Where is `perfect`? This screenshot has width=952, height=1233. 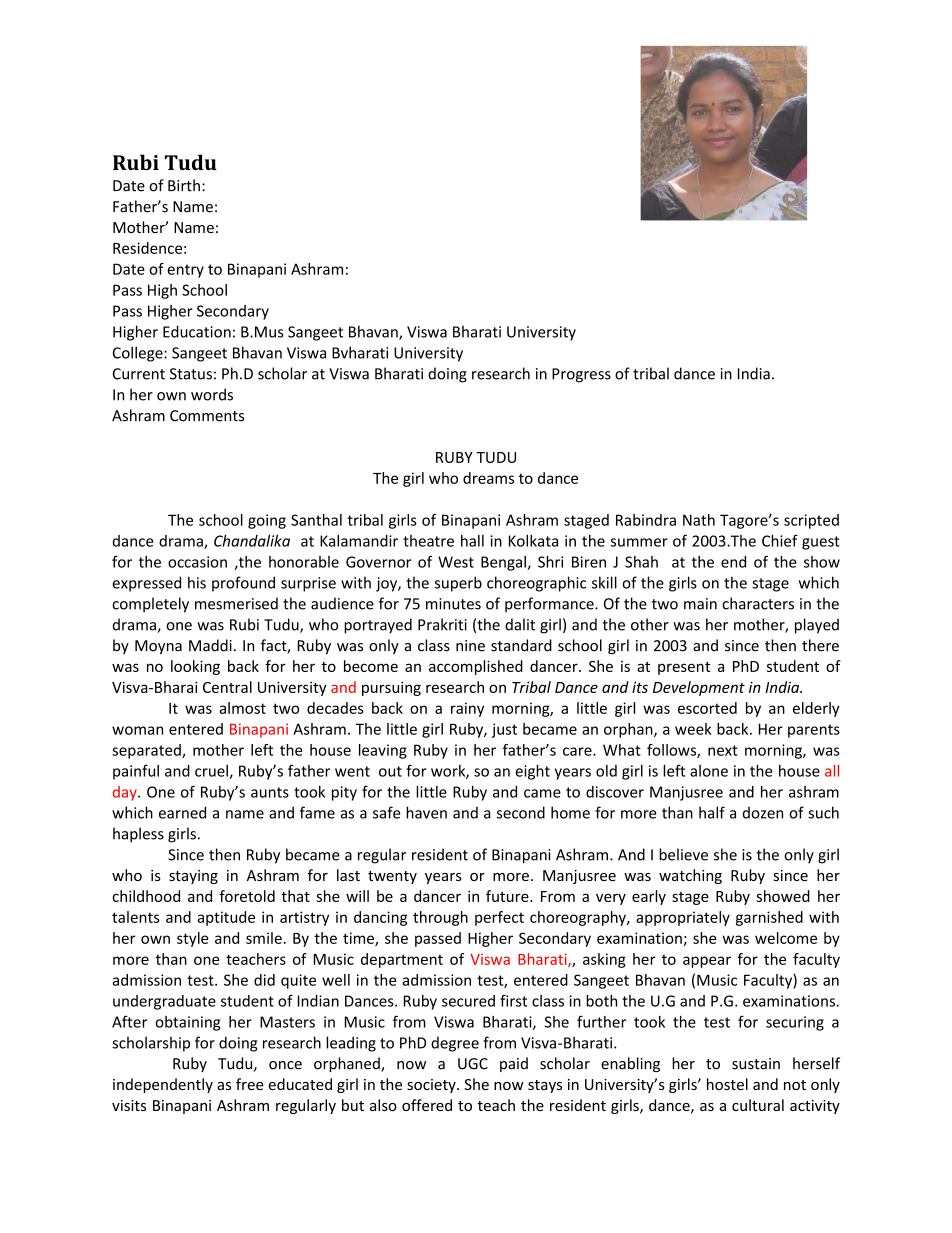
perfect is located at coordinates (499, 918).
